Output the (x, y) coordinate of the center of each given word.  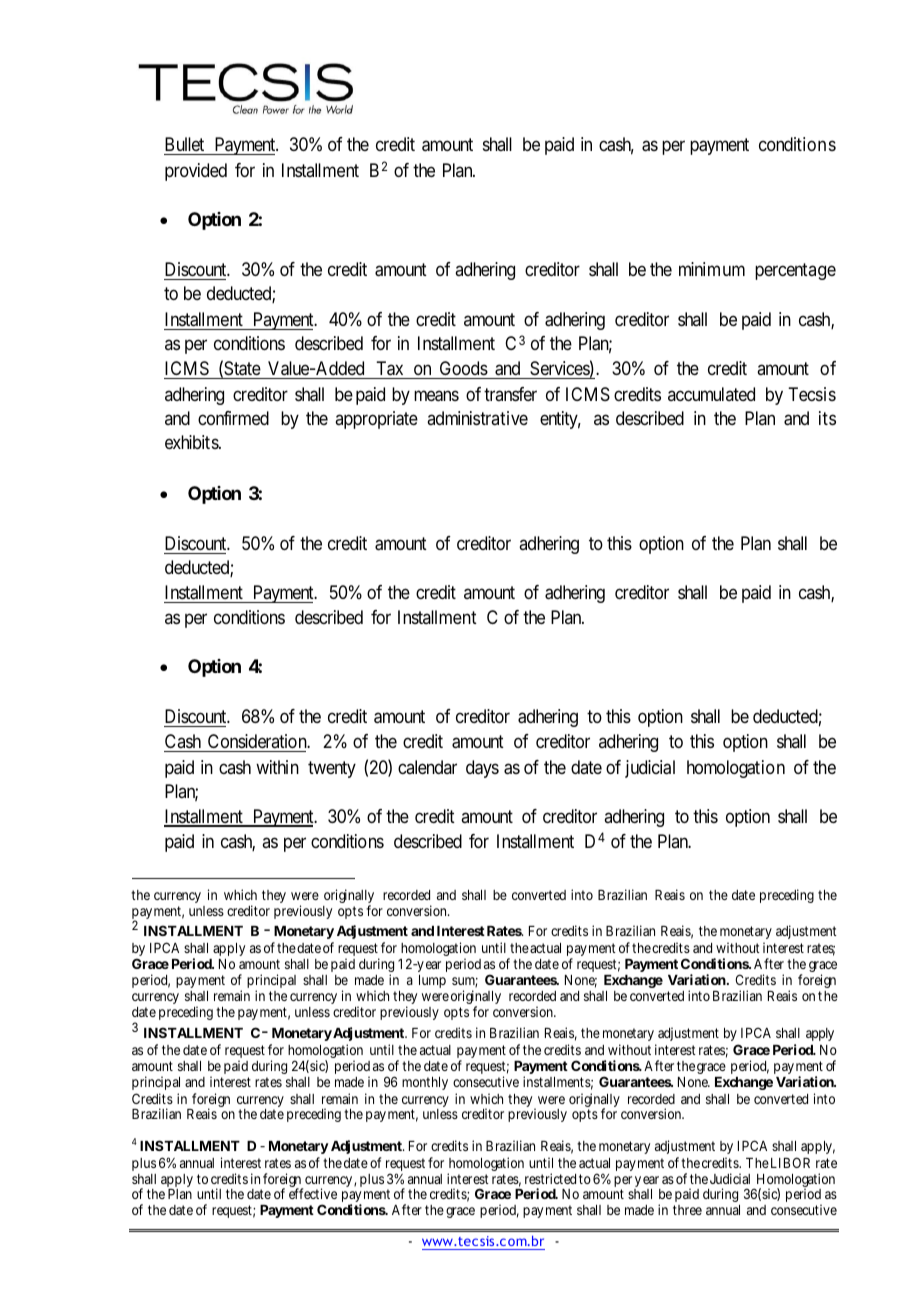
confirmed (233, 418)
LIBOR (790, 1162)
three (687, 1210)
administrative (477, 418)
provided (196, 172)
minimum (712, 269)
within (277, 767)
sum (465, 982)
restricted (550, 1178)
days (482, 769)
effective (313, 1193)
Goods (464, 368)
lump (432, 981)
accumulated (711, 394)
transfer (510, 394)
